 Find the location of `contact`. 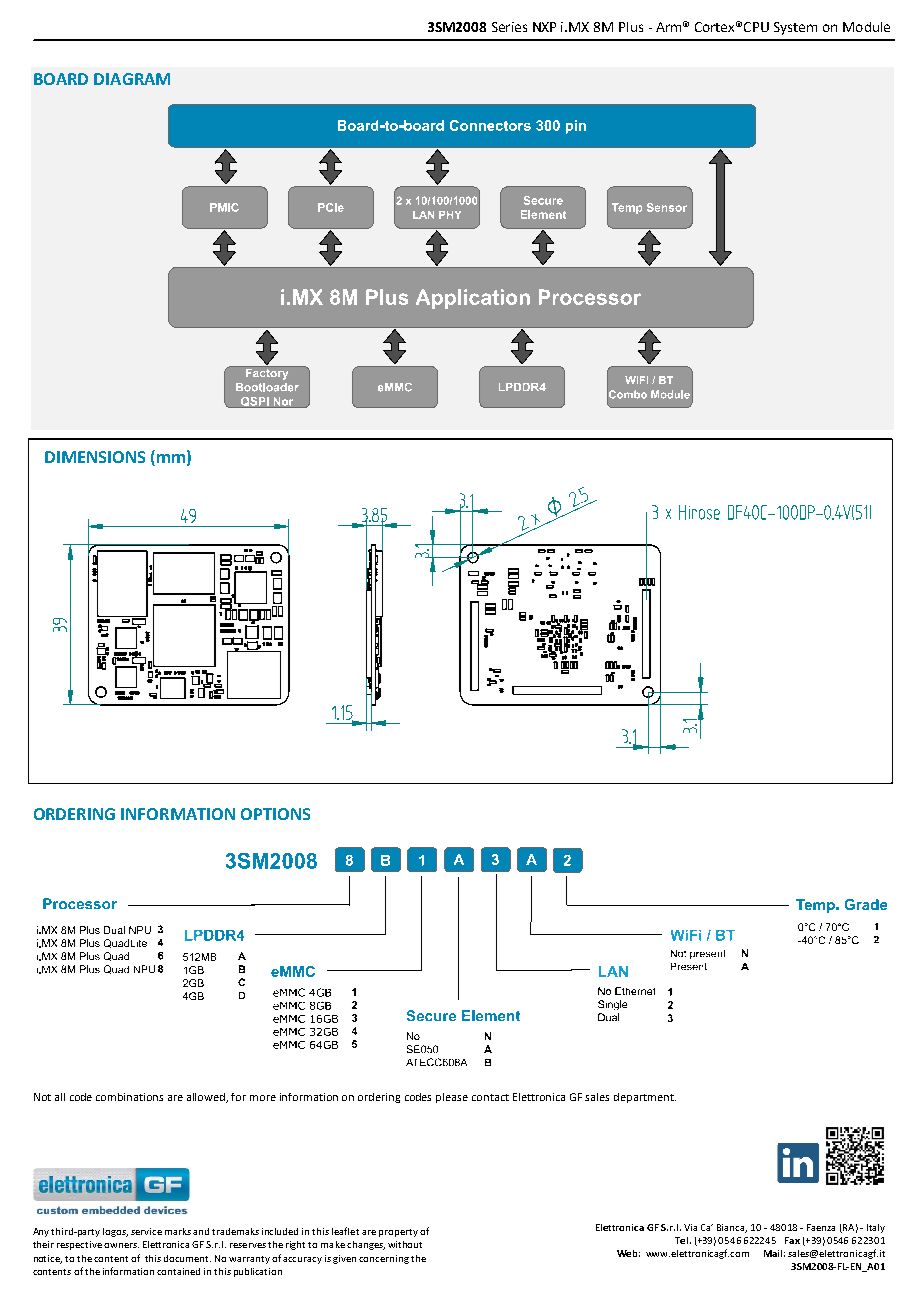

contact is located at coordinates (490, 1097).
